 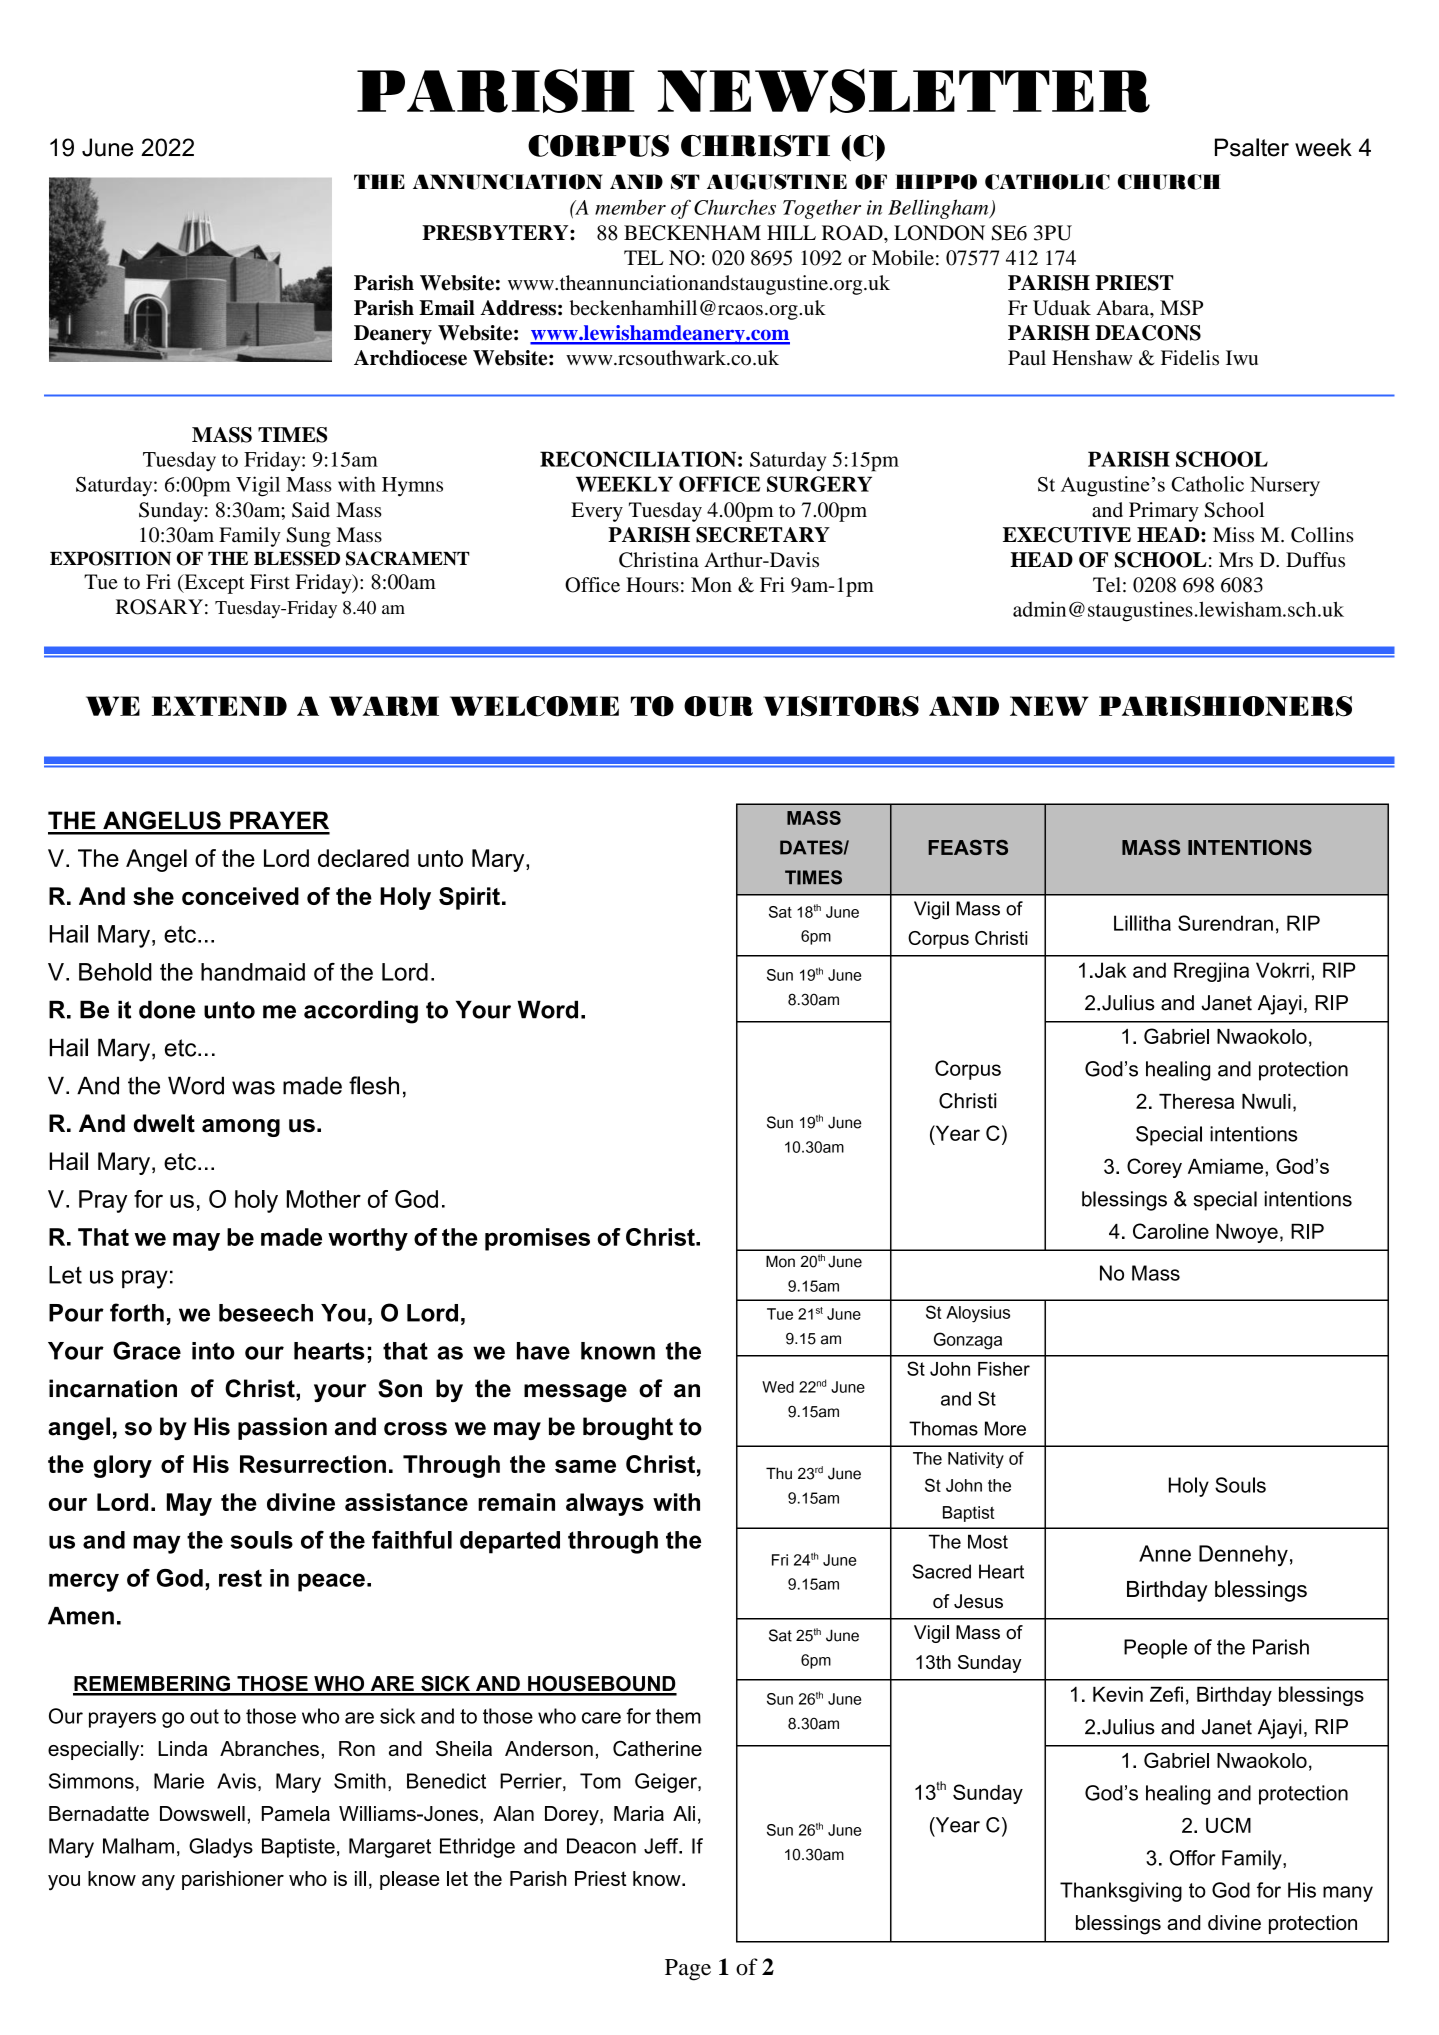 I want to click on EXTEND, so click(x=219, y=706).
